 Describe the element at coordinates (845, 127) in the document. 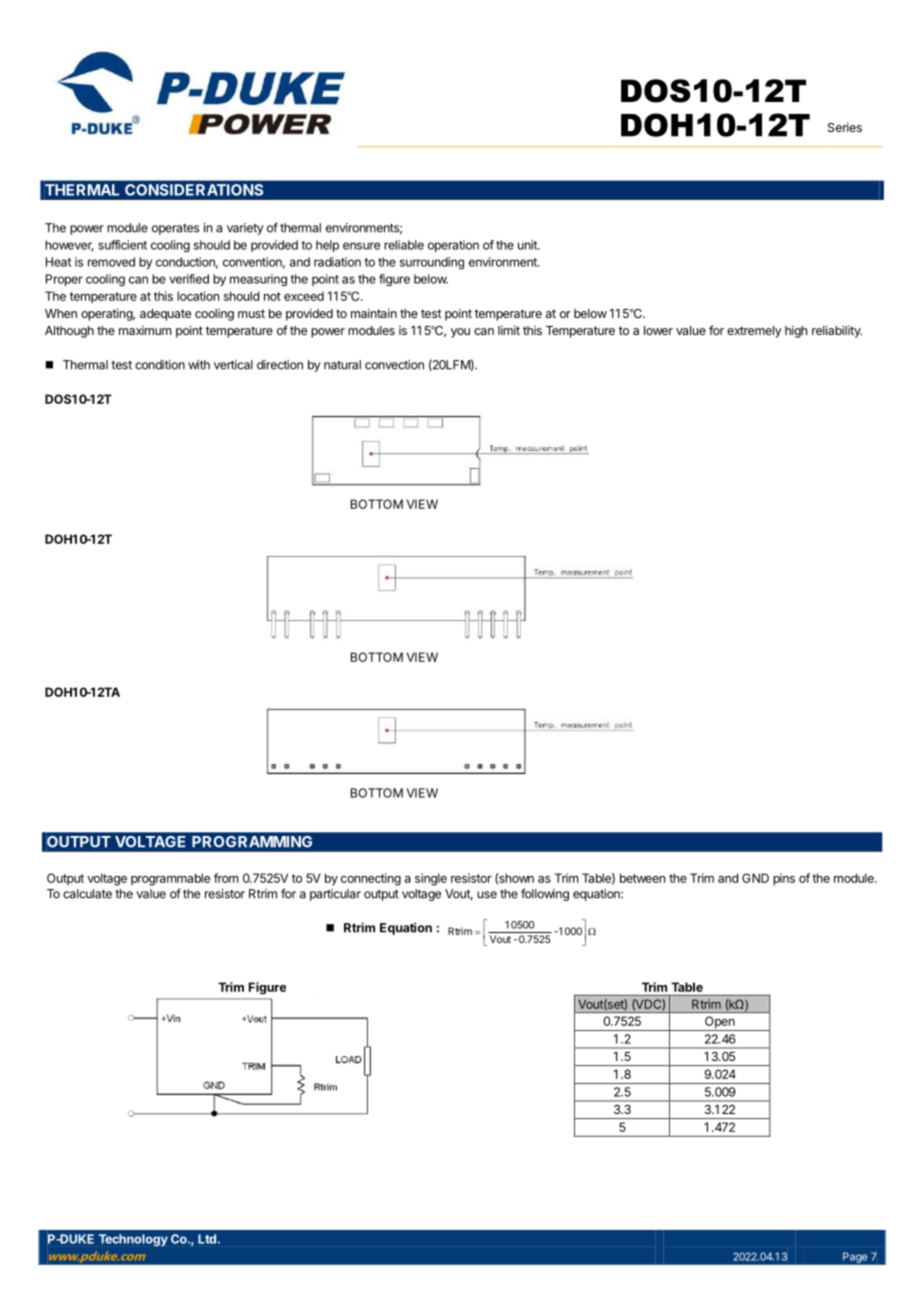

I see `Series` at that location.
